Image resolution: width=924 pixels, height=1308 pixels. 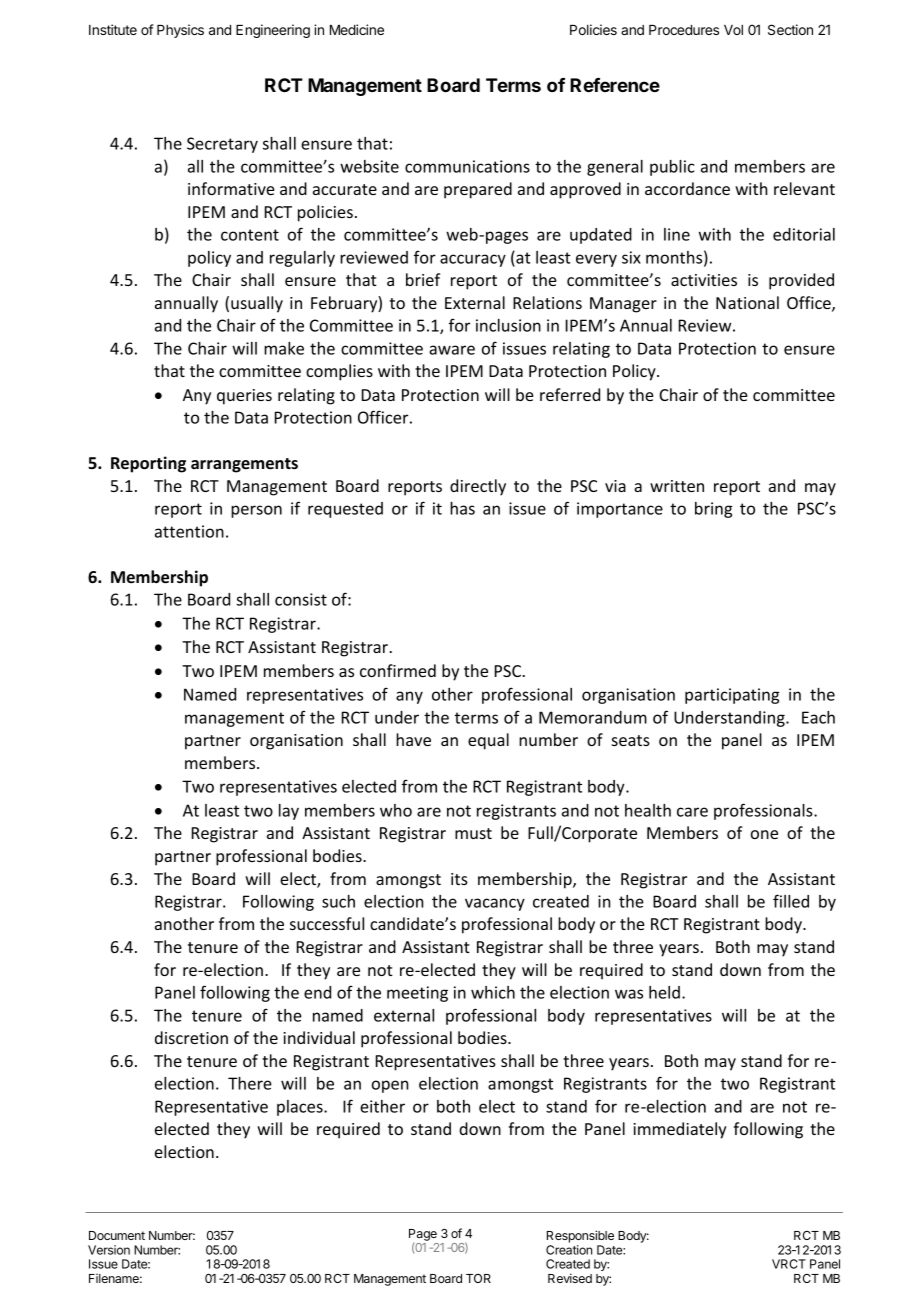 What do you see at coordinates (473, 833) in the screenshot?
I see `must` at bounding box center [473, 833].
